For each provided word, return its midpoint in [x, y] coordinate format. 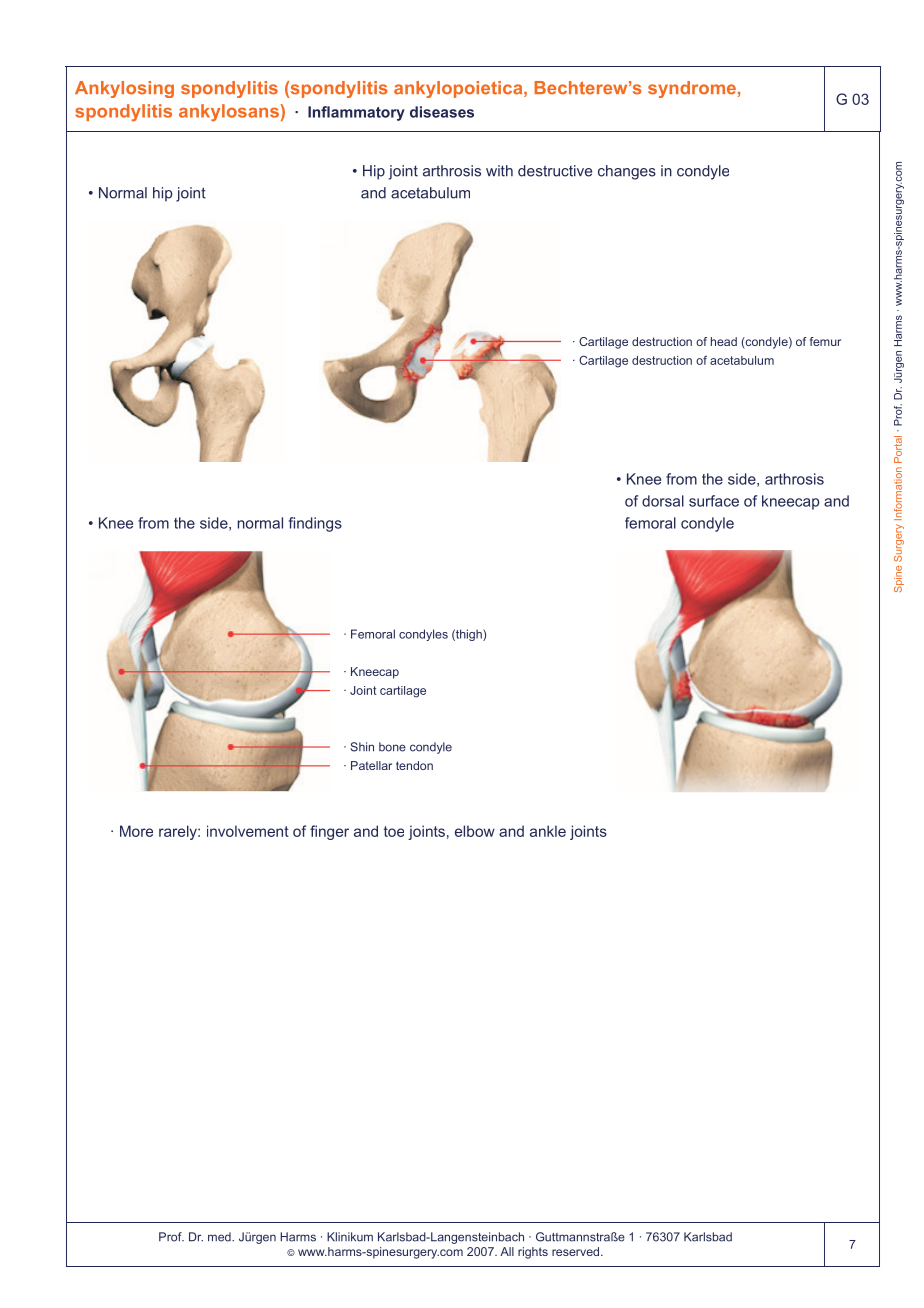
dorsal [663, 501]
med [220, 1237]
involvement [248, 831]
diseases [442, 112]
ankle [548, 831]
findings [315, 524]
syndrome [692, 89]
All [507, 1251]
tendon [414, 765]
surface [714, 501]
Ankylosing [124, 89]
